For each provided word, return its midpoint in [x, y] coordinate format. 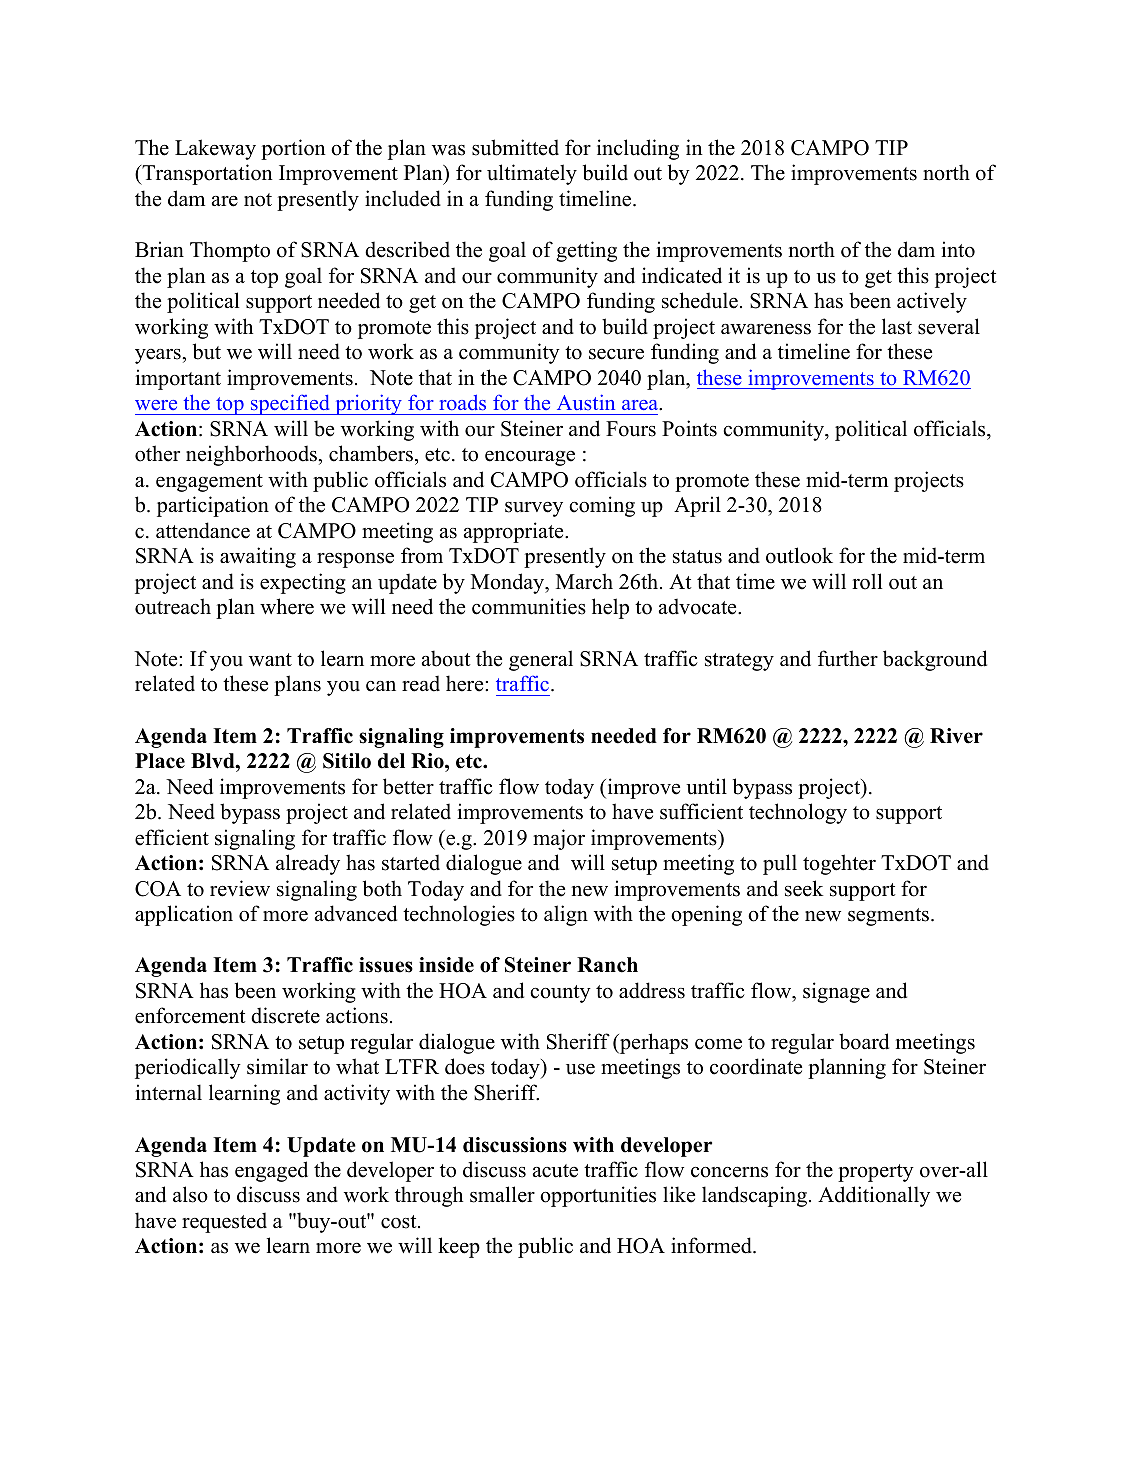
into [958, 249]
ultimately [532, 174]
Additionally [874, 1196]
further [848, 658]
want [270, 659]
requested [224, 1222]
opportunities [598, 1196]
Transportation [206, 174]
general [541, 660]
